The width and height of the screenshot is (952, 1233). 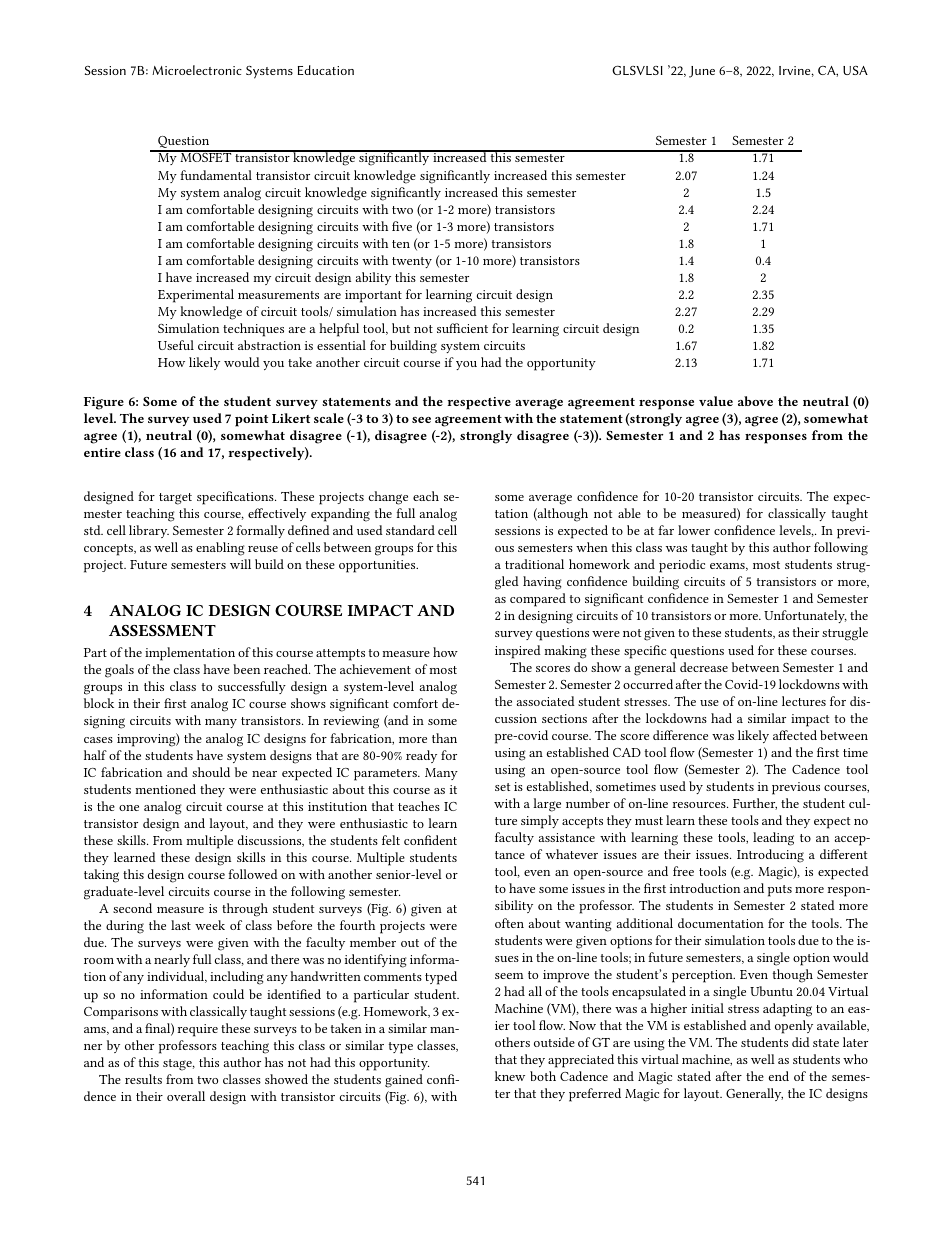 I want to click on followed, so click(x=253, y=874).
